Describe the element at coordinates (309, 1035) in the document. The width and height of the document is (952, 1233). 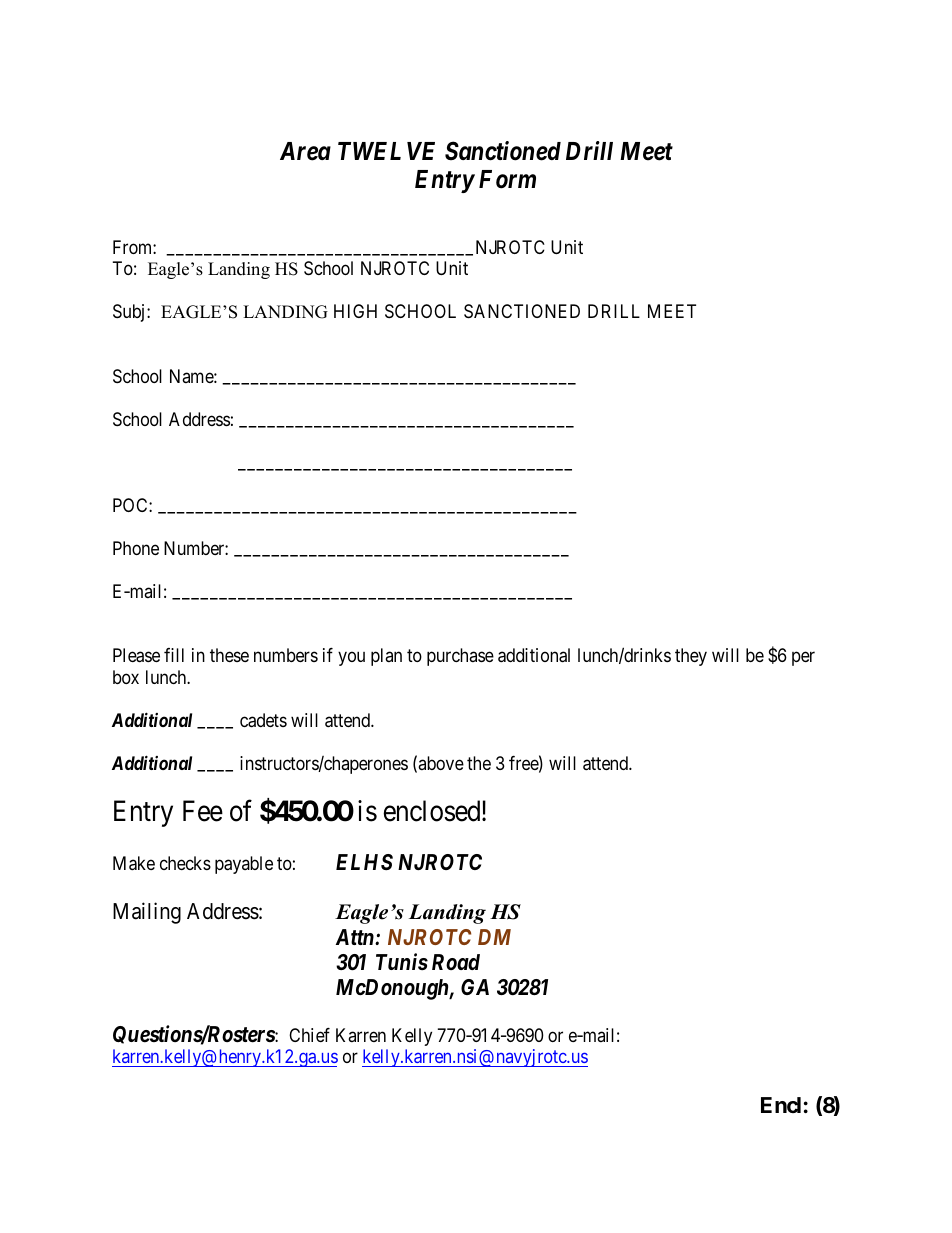
I see `Chief` at that location.
